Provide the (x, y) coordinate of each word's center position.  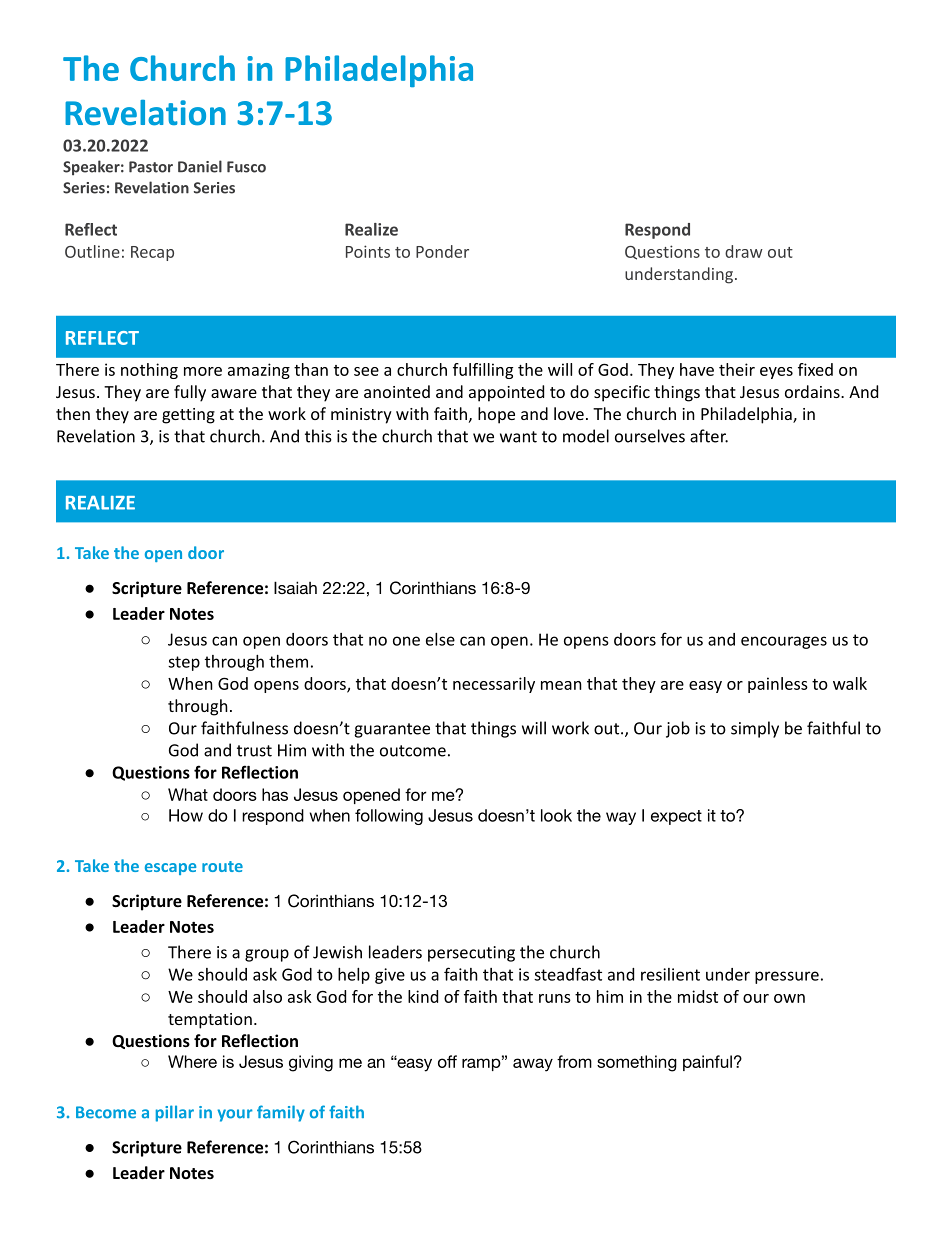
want (518, 437)
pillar (175, 1113)
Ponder (442, 251)
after (709, 436)
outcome (413, 751)
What (188, 794)
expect (676, 817)
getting (188, 416)
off (447, 1061)
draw (744, 251)
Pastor (151, 167)
